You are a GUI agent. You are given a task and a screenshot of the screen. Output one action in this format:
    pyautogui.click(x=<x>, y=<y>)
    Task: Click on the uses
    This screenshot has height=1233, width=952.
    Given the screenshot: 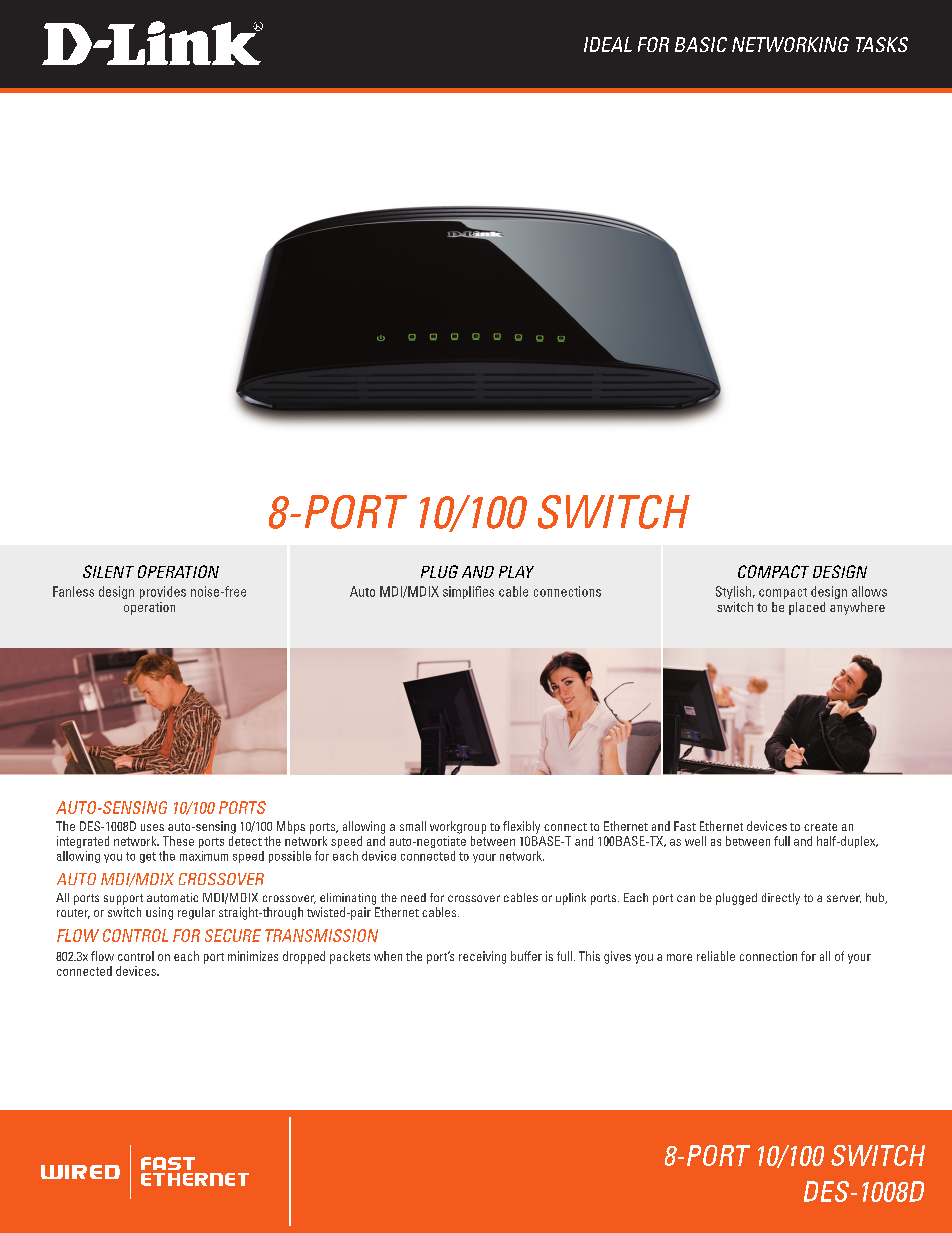 What is the action you would take?
    pyautogui.click(x=152, y=827)
